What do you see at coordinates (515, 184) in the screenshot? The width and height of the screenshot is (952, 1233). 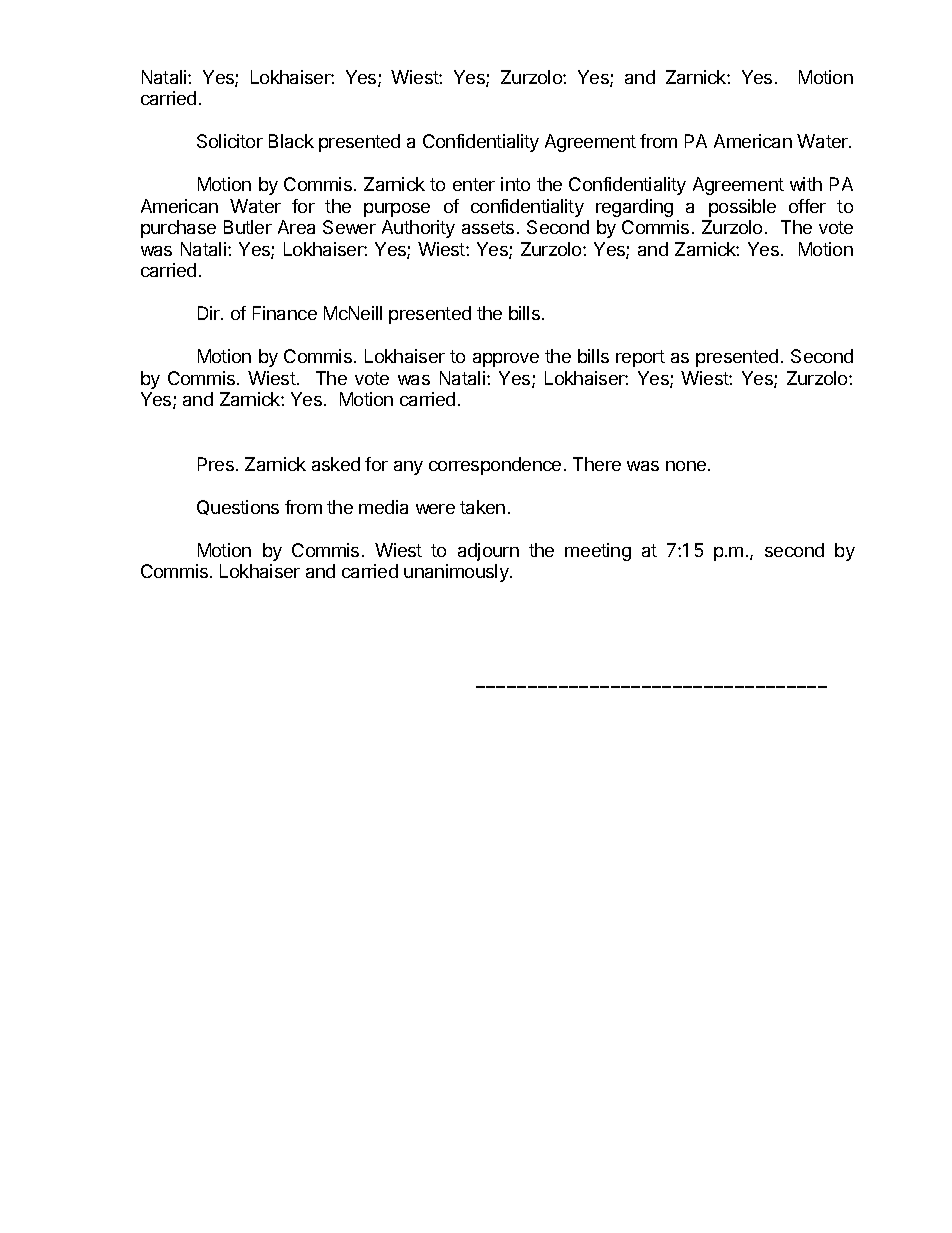 I see `into` at bounding box center [515, 184].
